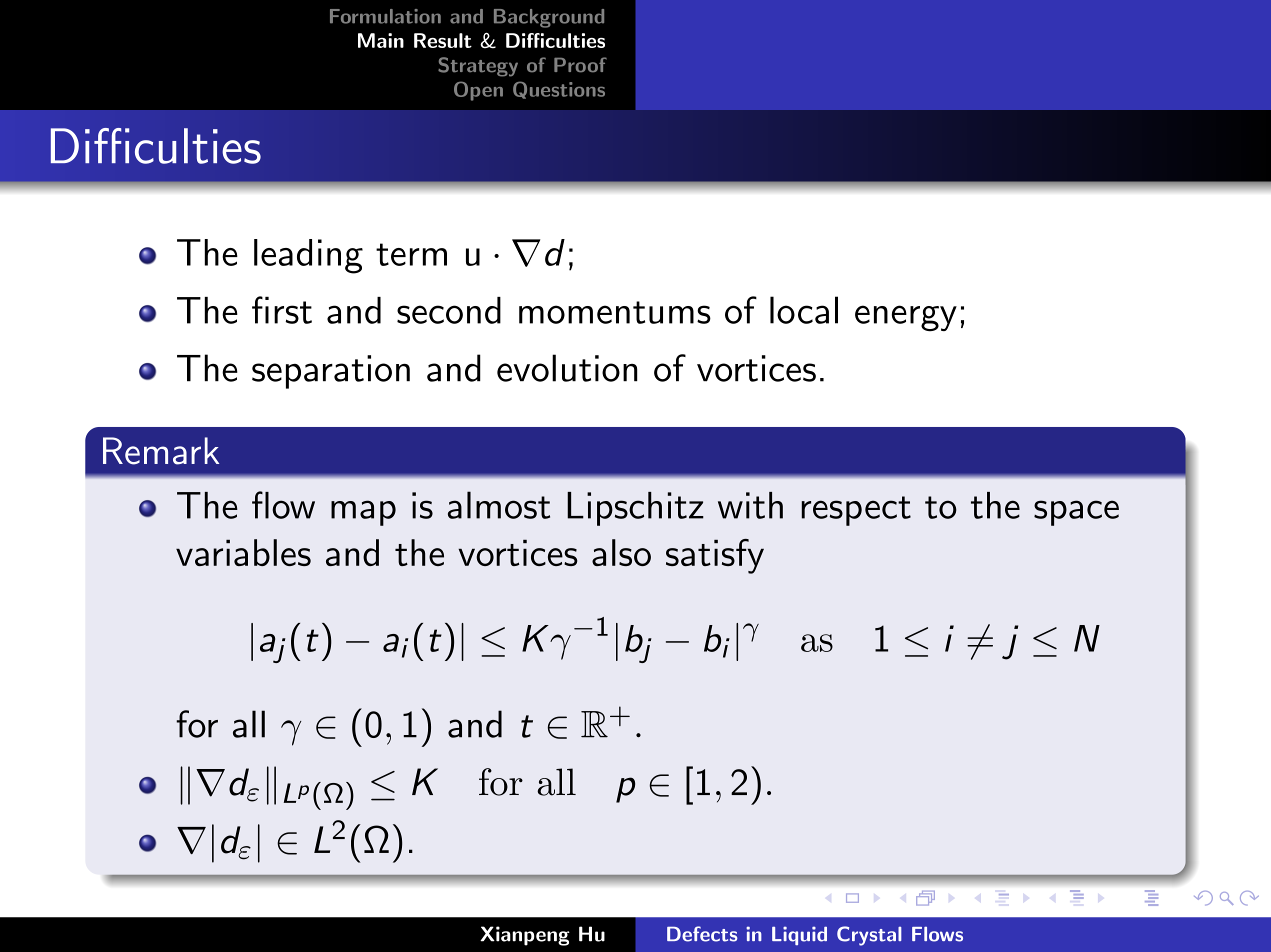 The height and width of the page is (952, 1271). What do you see at coordinates (381, 40) in the page?
I see `Main` at bounding box center [381, 40].
